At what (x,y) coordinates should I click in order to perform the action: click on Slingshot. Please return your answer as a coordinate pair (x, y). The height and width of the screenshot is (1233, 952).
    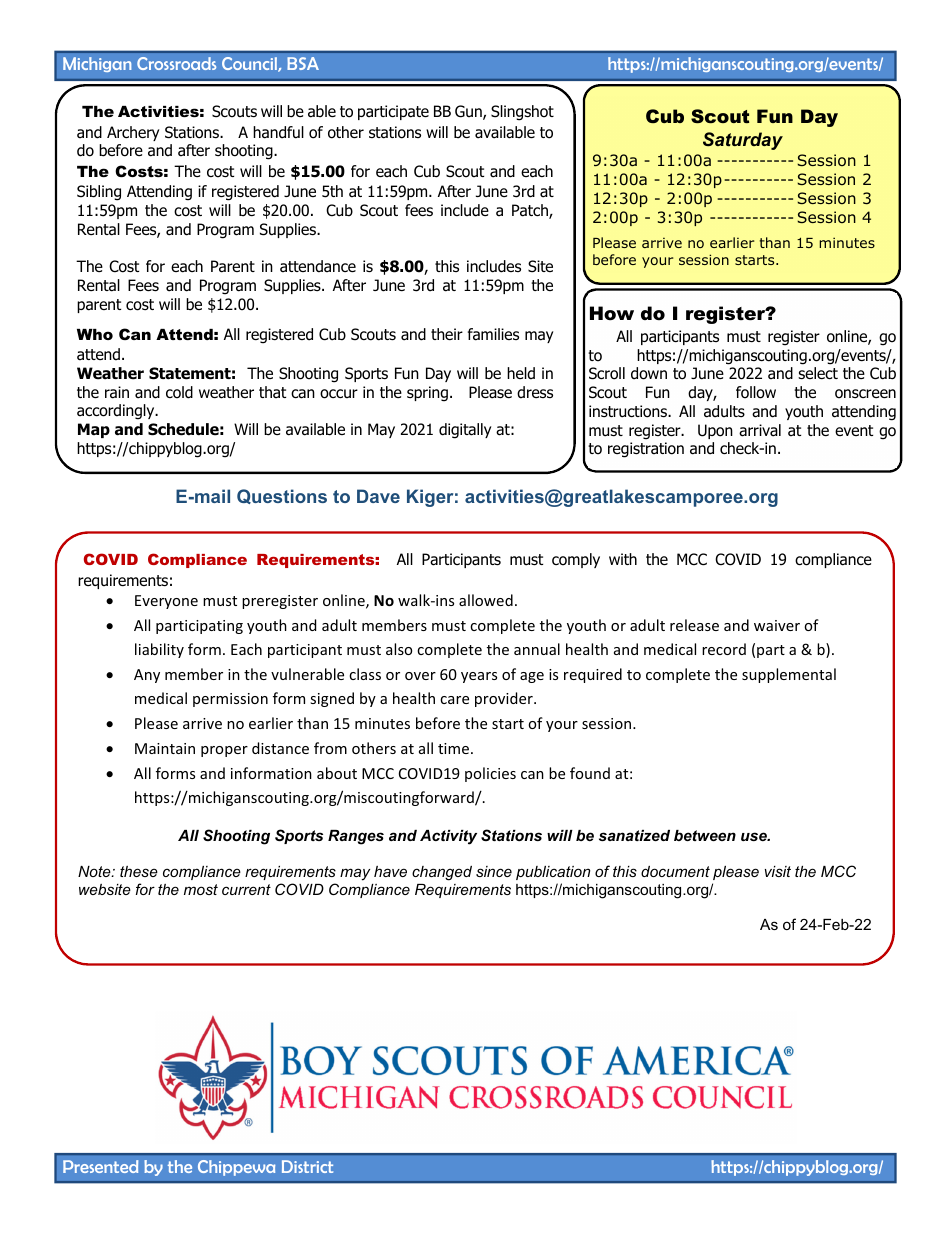
    Looking at the image, I should click on (522, 113).
